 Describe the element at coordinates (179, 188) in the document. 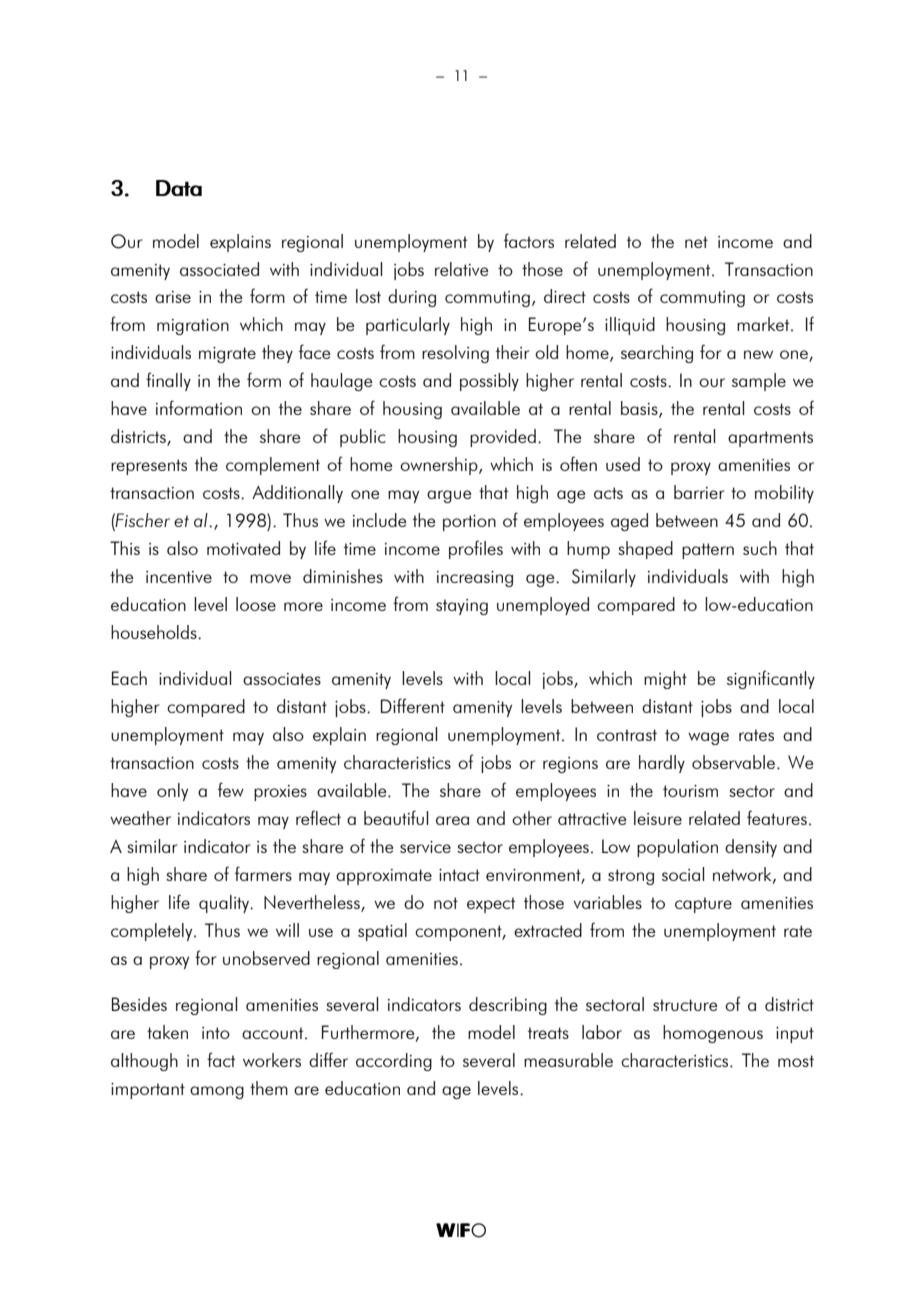

I see `Data` at that location.
